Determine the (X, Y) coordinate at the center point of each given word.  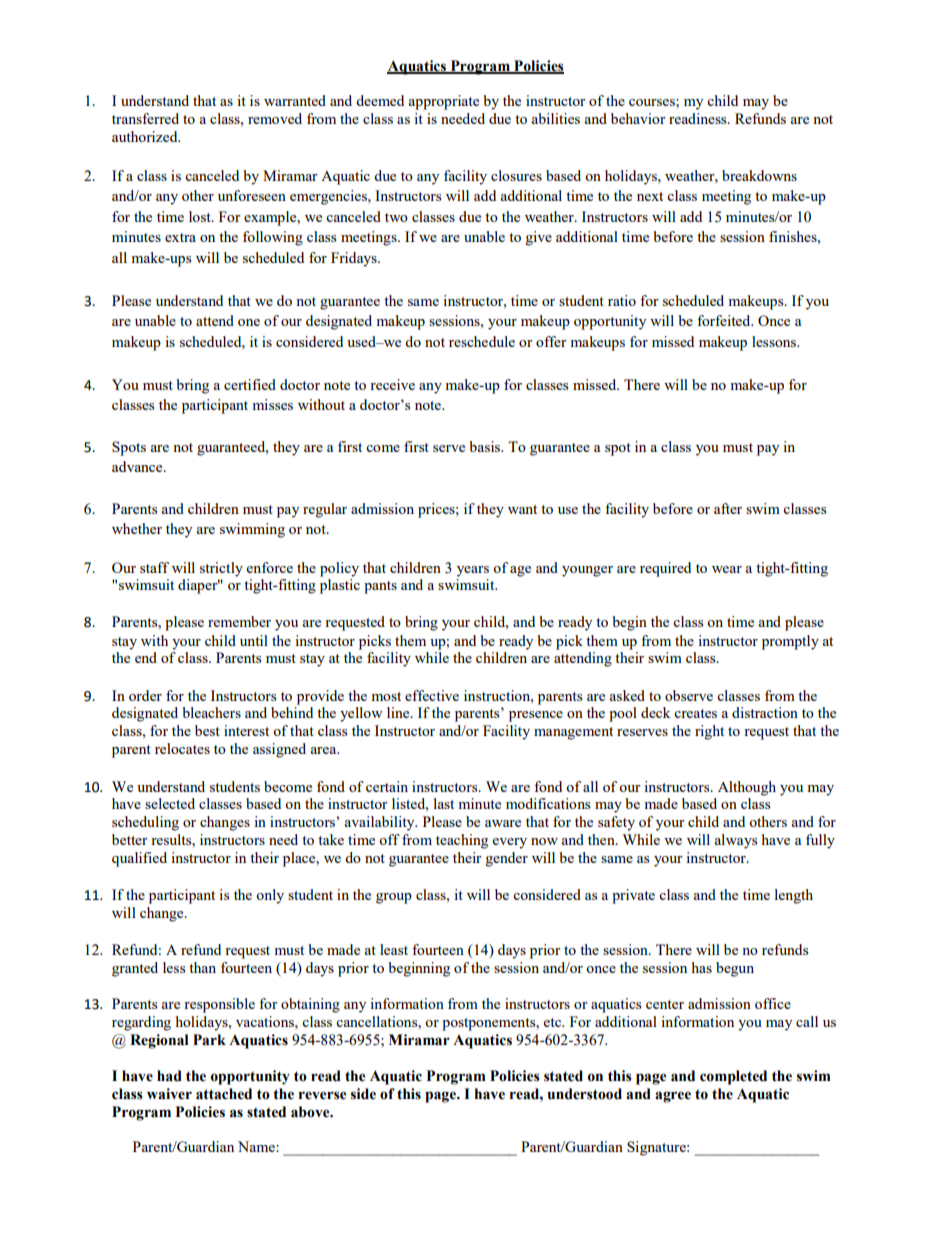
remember (239, 621)
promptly (790, 642)
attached (224, 1094)
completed (733, 1077)
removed (275, 118)
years (473, 571)
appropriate (443, 102)
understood (584, 1094)
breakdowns (759, 175)
